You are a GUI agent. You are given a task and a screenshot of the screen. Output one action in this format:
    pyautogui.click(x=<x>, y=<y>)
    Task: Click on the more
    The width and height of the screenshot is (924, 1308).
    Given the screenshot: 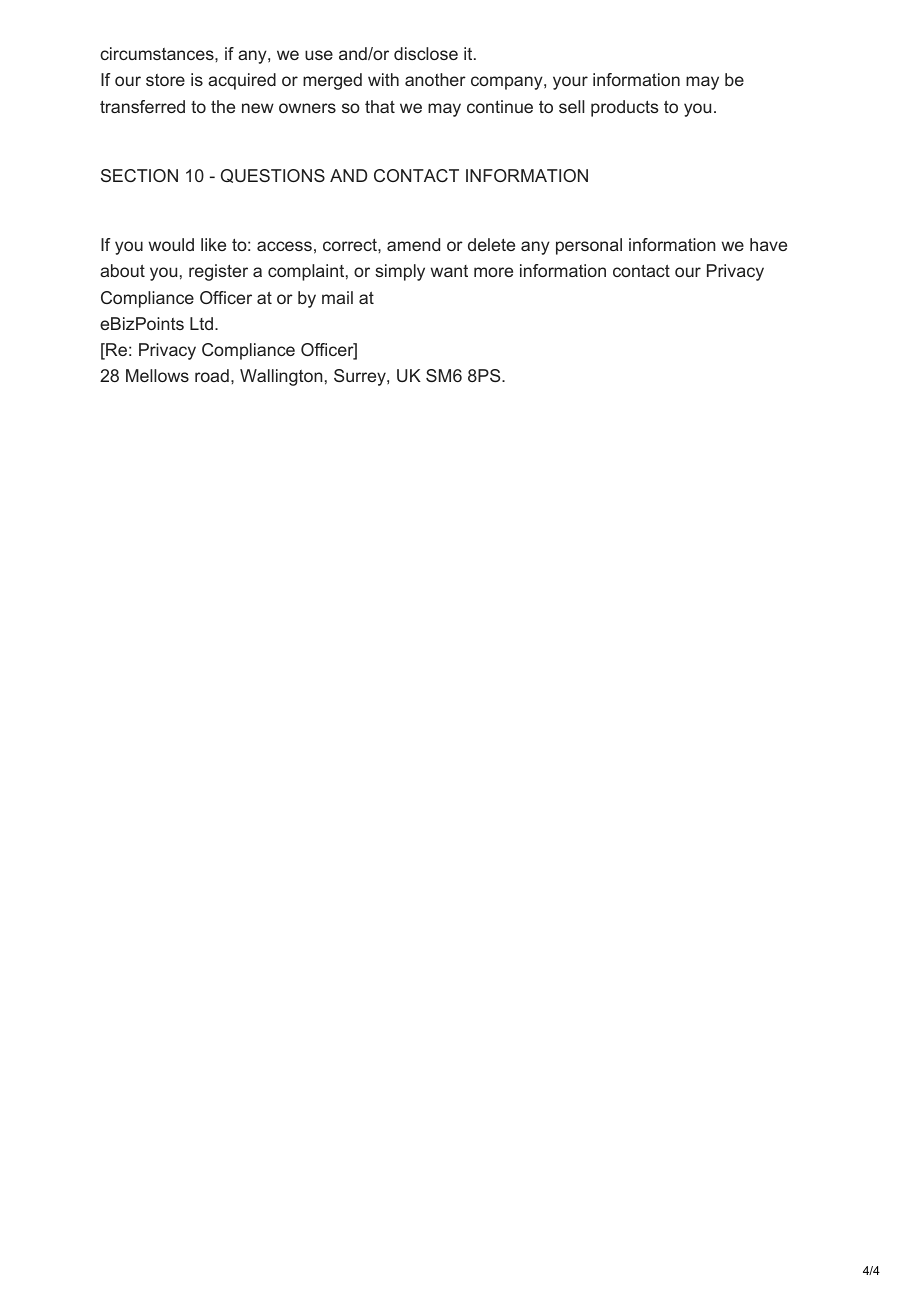 What is the action you would take?
    pyautogui.click(x=493, y=272)
